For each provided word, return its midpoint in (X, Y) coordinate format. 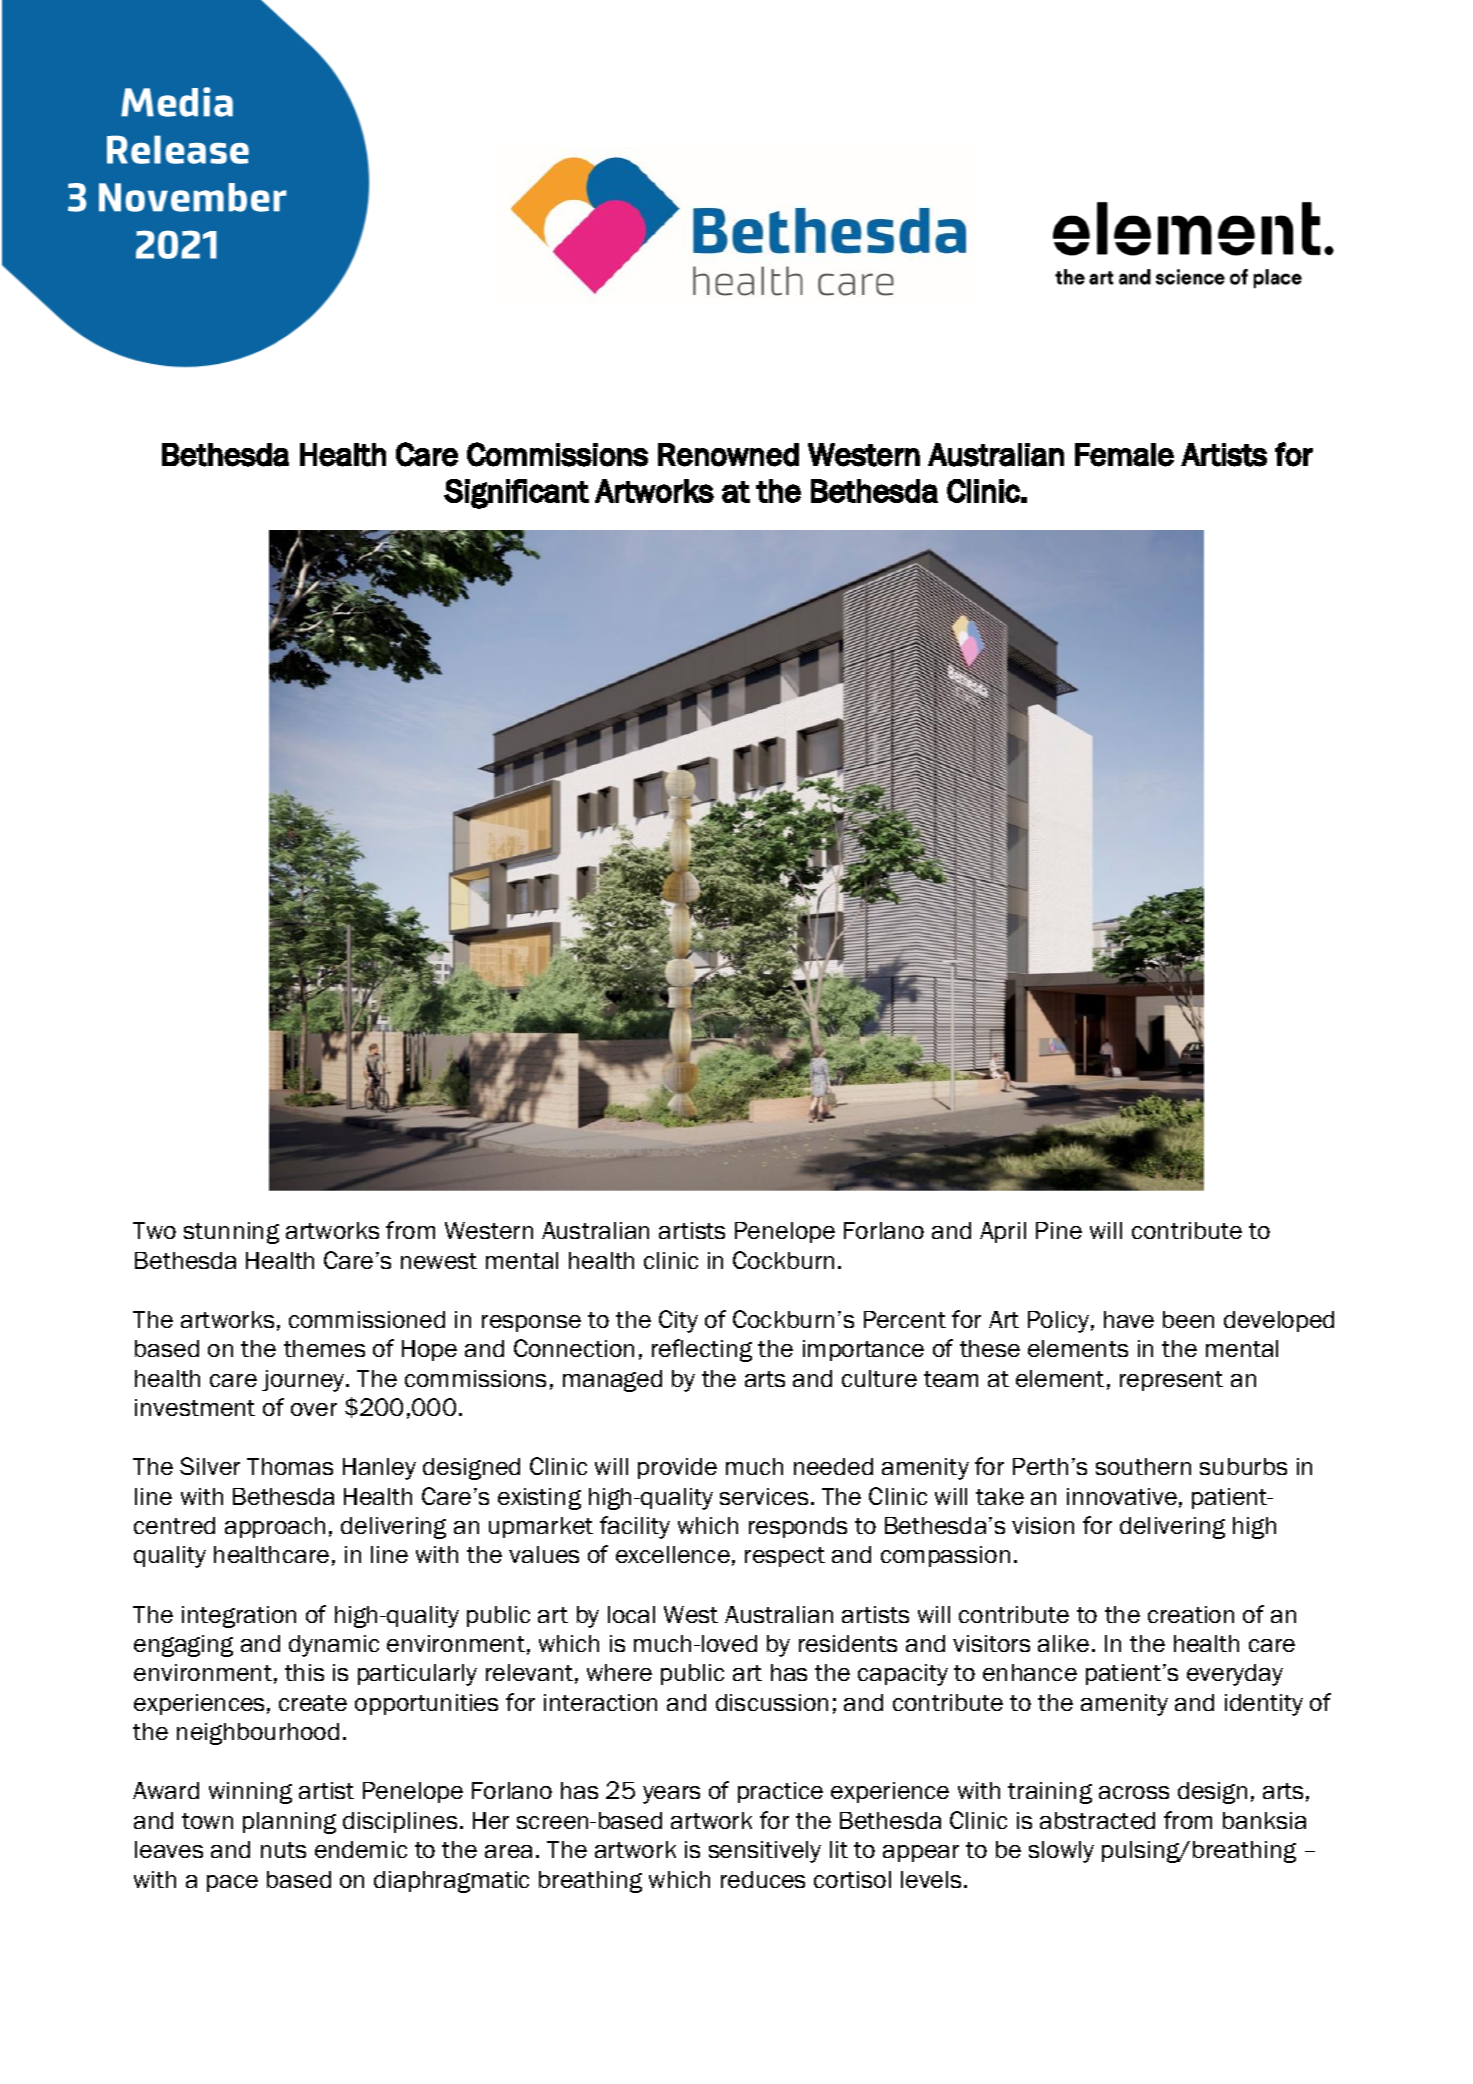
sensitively (765, 1852)
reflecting (702, 1350)
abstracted (1097, 1820)
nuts (283, 1850)
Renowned (728, 455)
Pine (1059, 1230)
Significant (516, 494)
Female (1124, 455)
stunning (231, 1233)
